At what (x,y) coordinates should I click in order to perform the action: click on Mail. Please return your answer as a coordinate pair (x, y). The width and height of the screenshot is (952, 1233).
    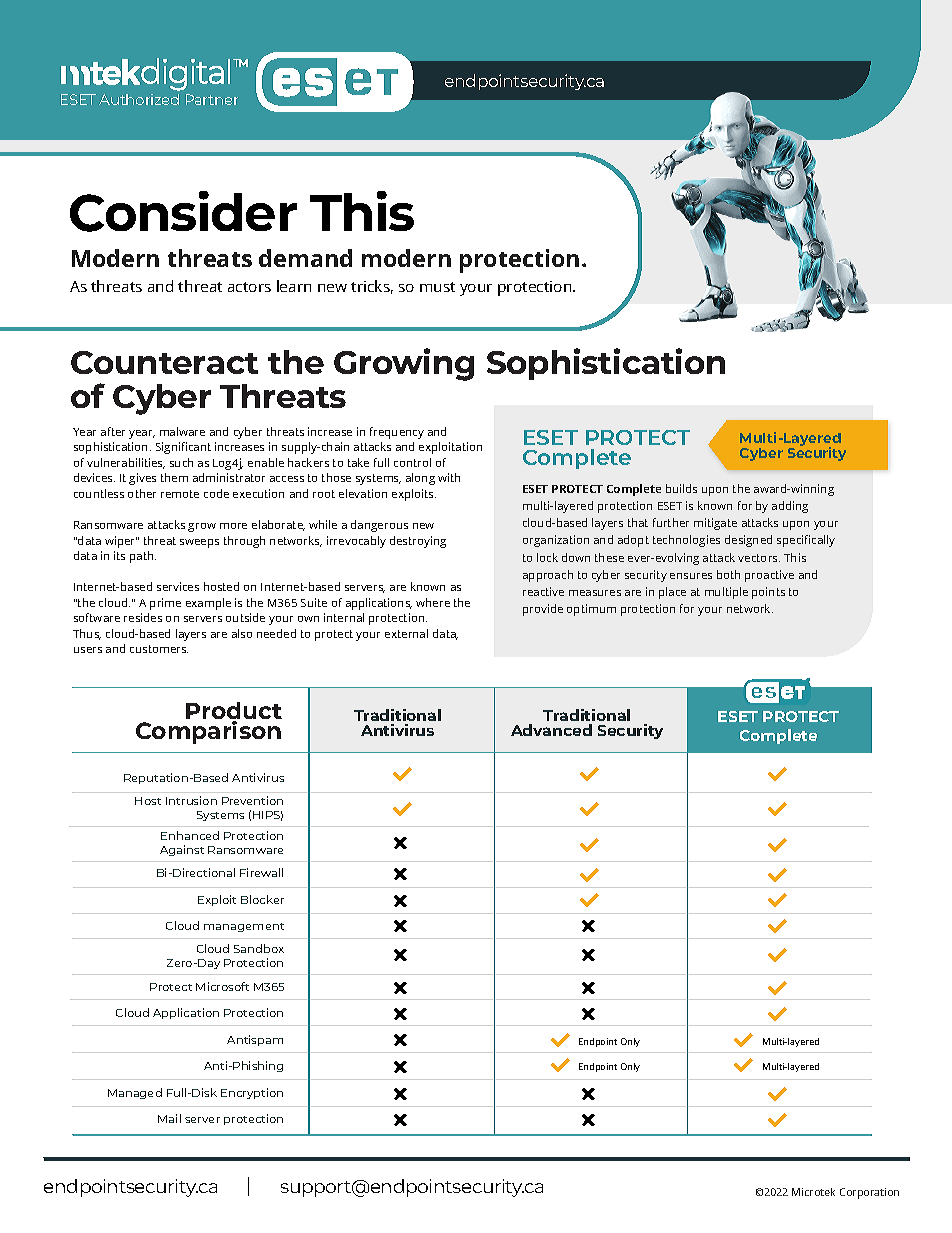
    Looking at the image, I should click on (169, 1118).
